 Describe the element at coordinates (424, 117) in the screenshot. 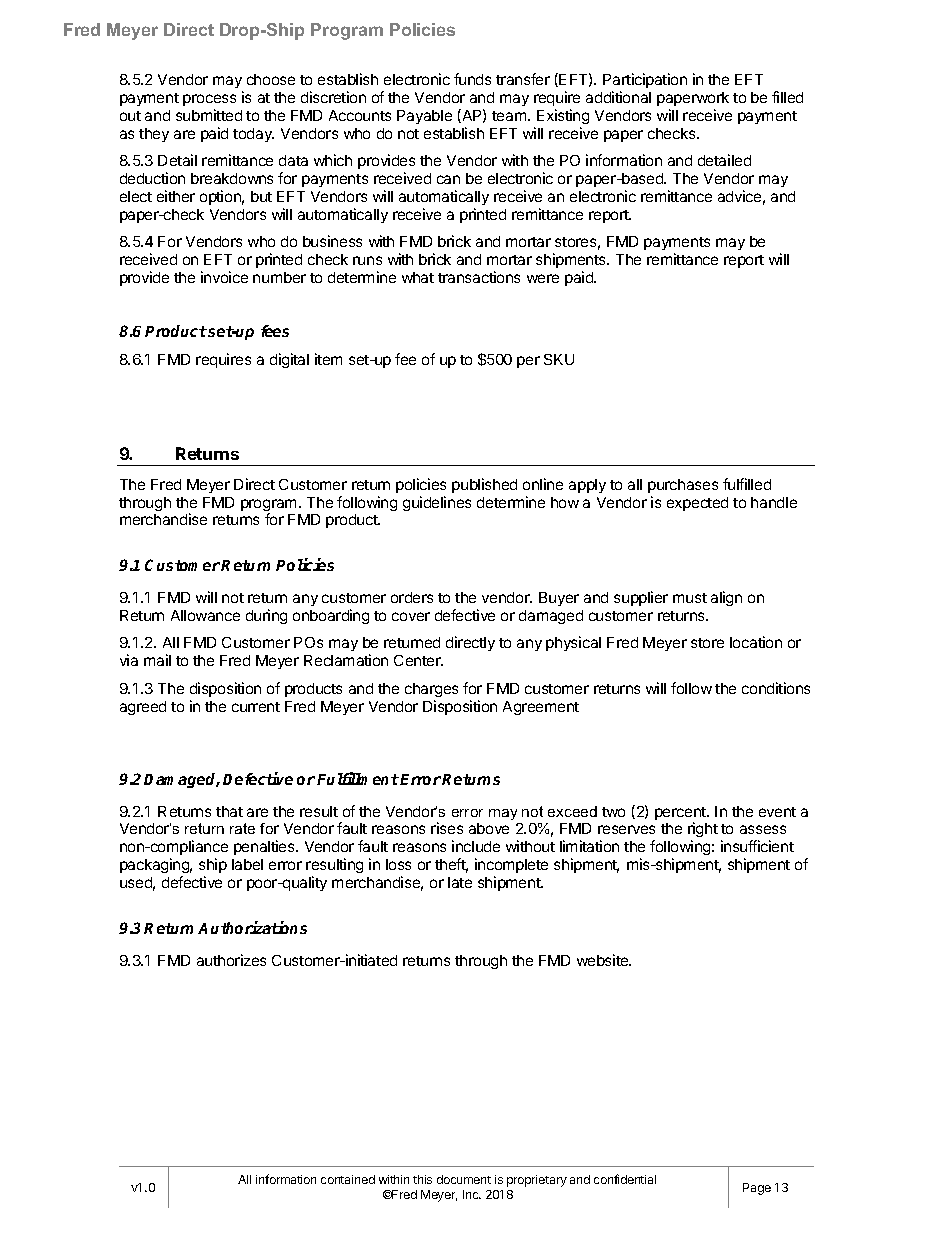

I see `Payable` at that location.
